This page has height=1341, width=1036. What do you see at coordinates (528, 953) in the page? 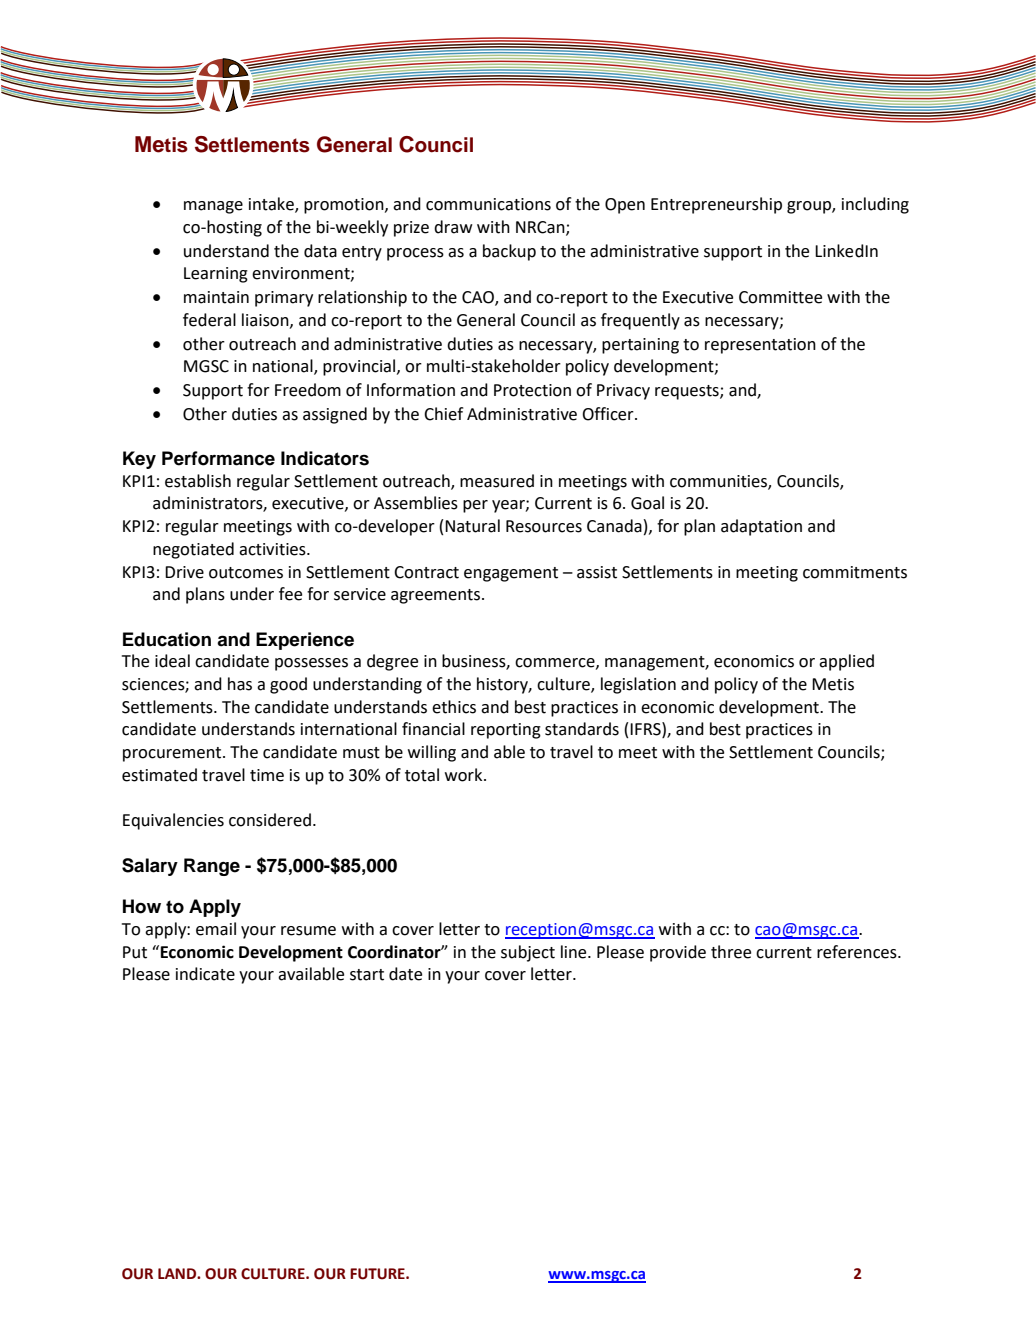
I see `subject` at bounding box center [528, 953].
